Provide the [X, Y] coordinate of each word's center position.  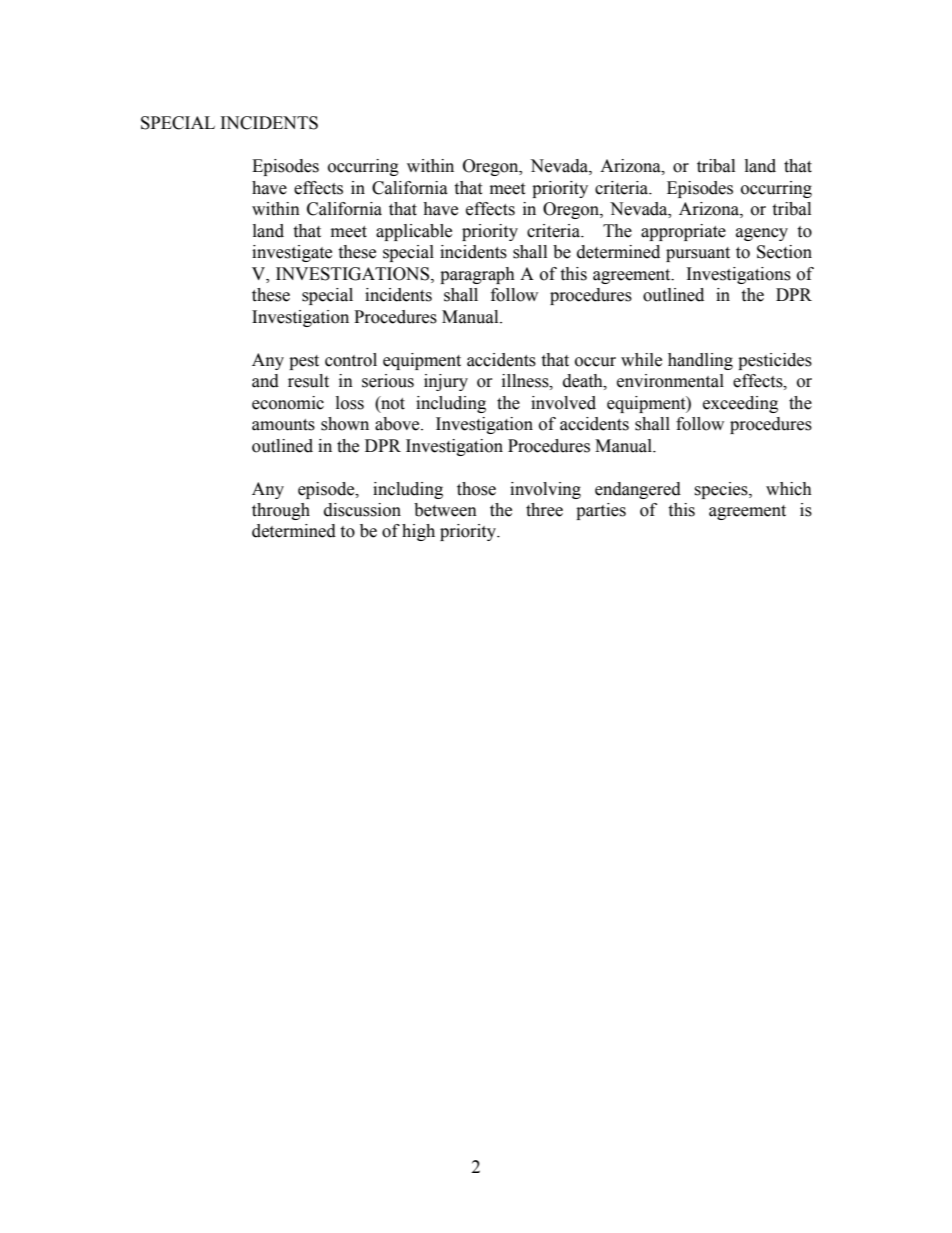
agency [762, 234]
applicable [414, 232]
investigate [292, 253]
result [308, 381]
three [544, 510]
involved [563, 403]
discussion [362, 510]
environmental [670, 381]
